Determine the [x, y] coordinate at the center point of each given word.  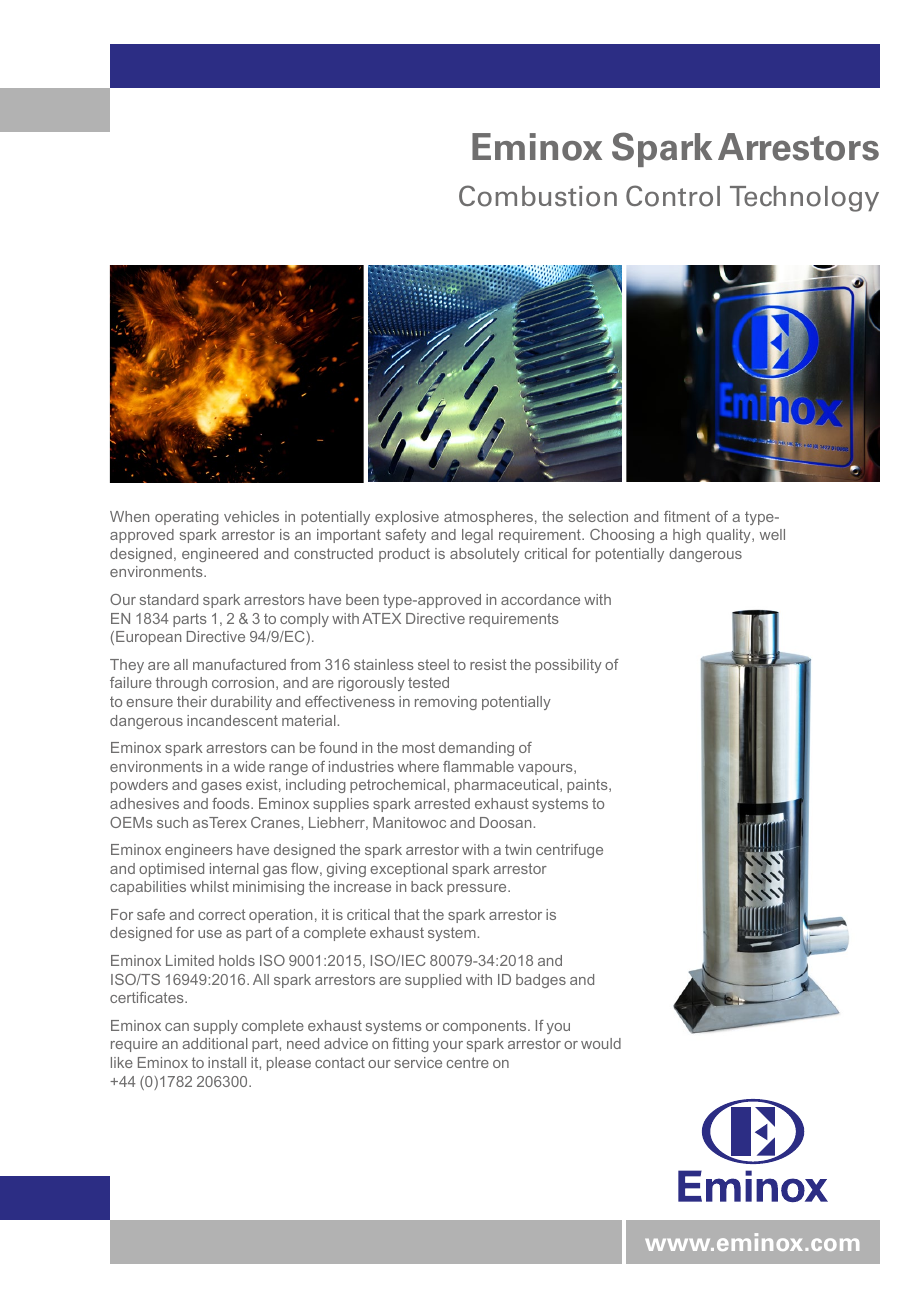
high [687, 536]
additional [215, 1043]
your [448, 1046]
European [148, 638]
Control [673, 196]
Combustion [538, 196]
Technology [804, 199]
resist [488, 664]
